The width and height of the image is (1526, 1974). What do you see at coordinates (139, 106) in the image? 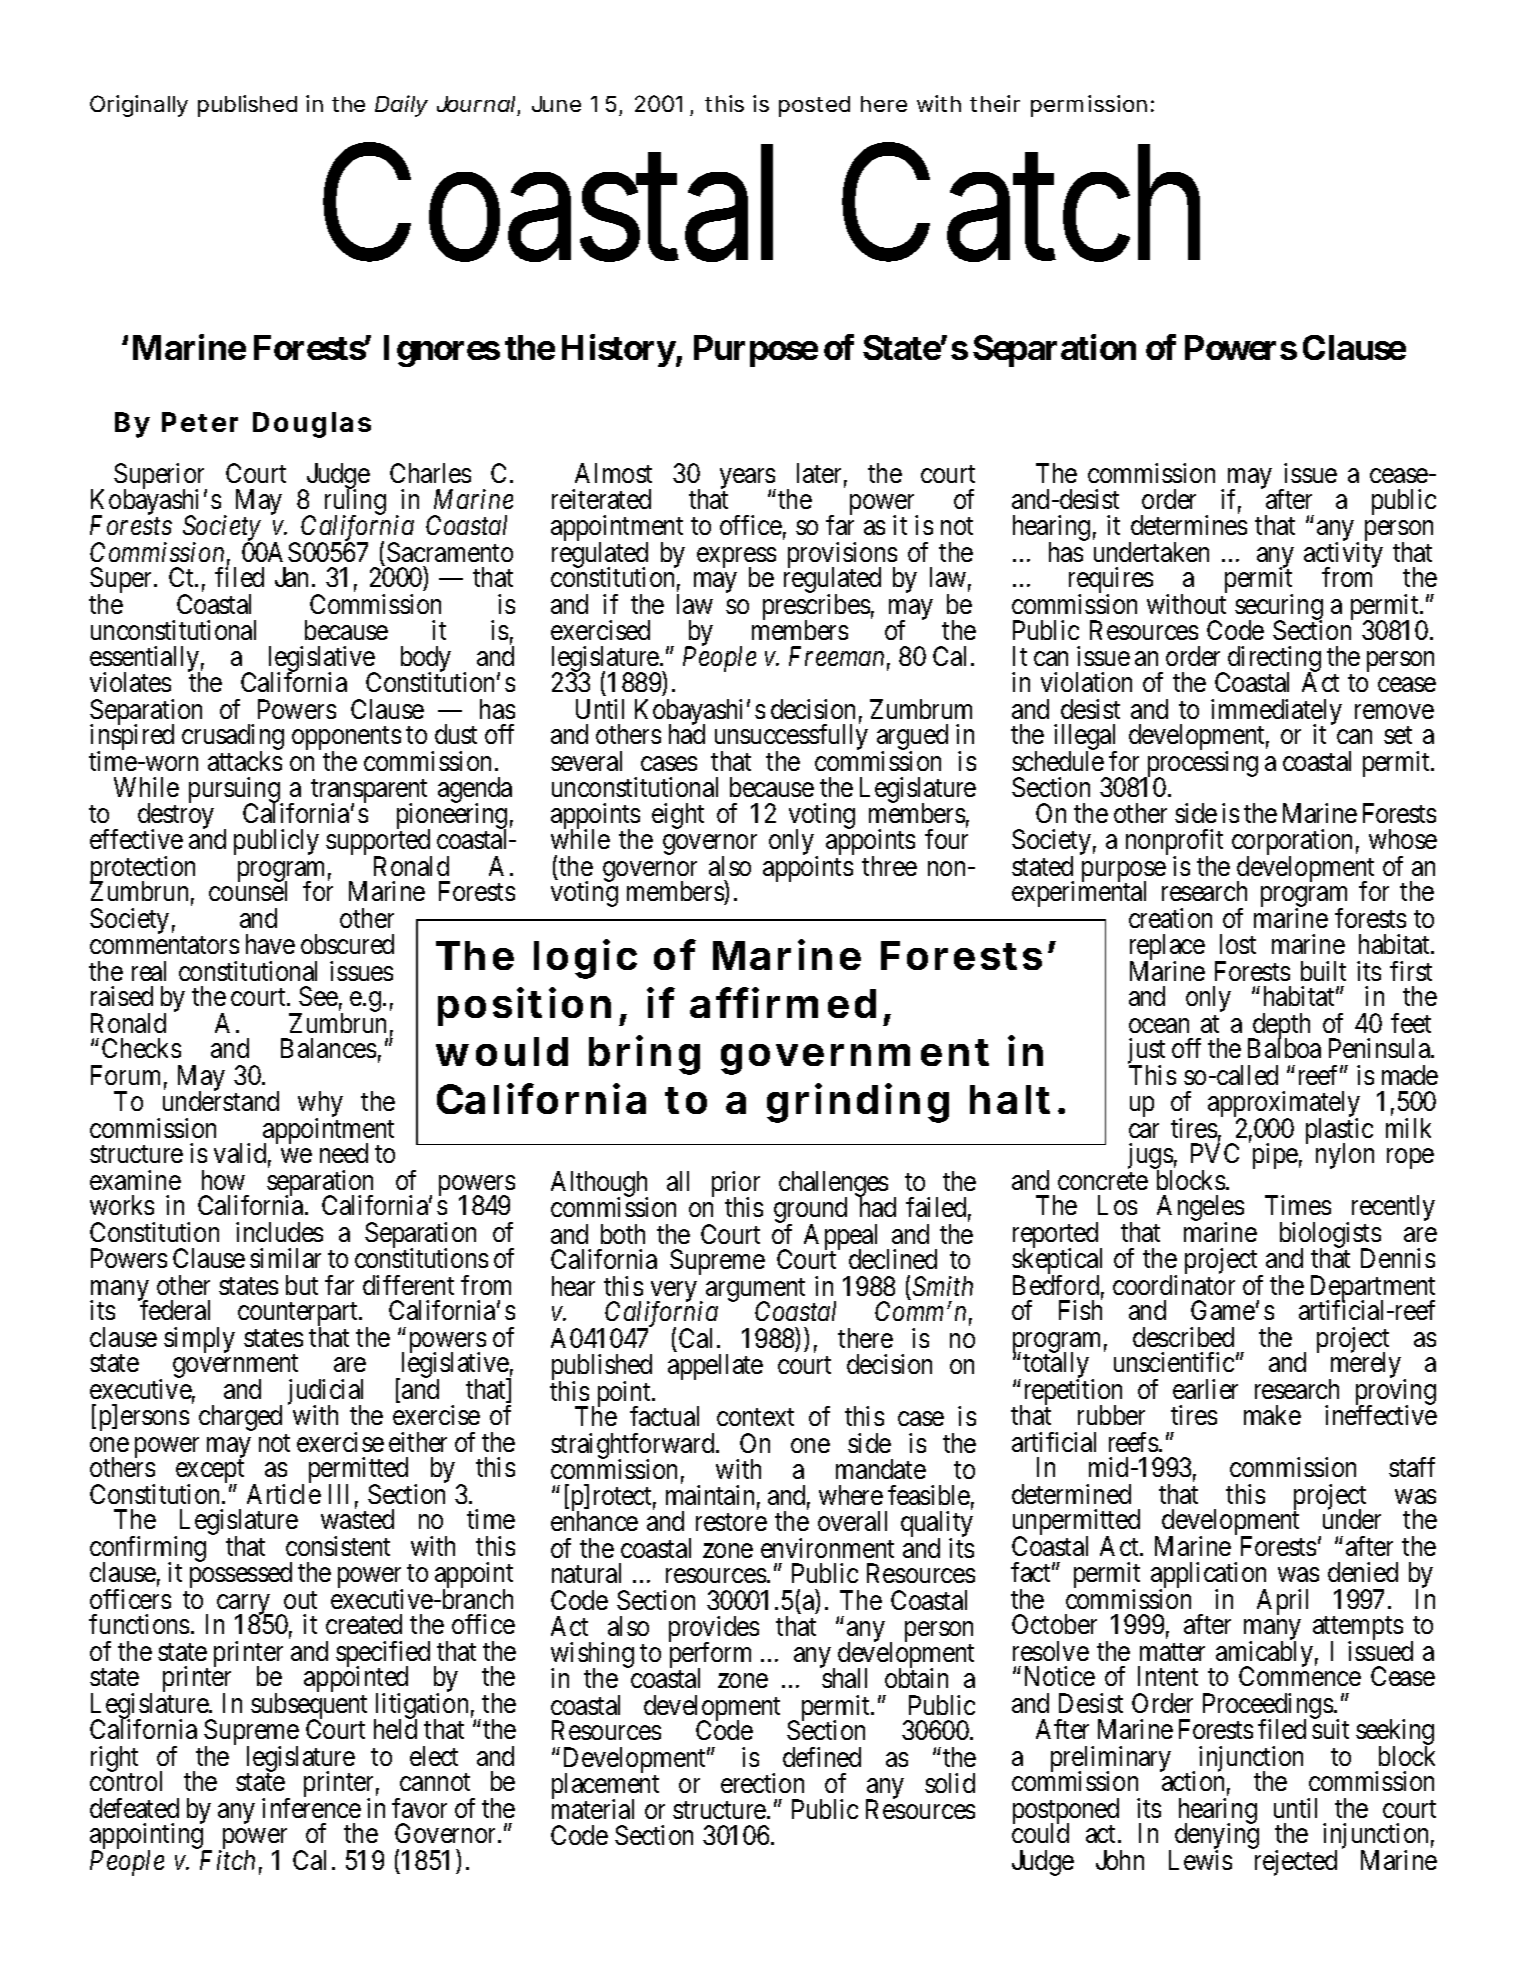
I see `Originally` at bounding box center [139, 106].
